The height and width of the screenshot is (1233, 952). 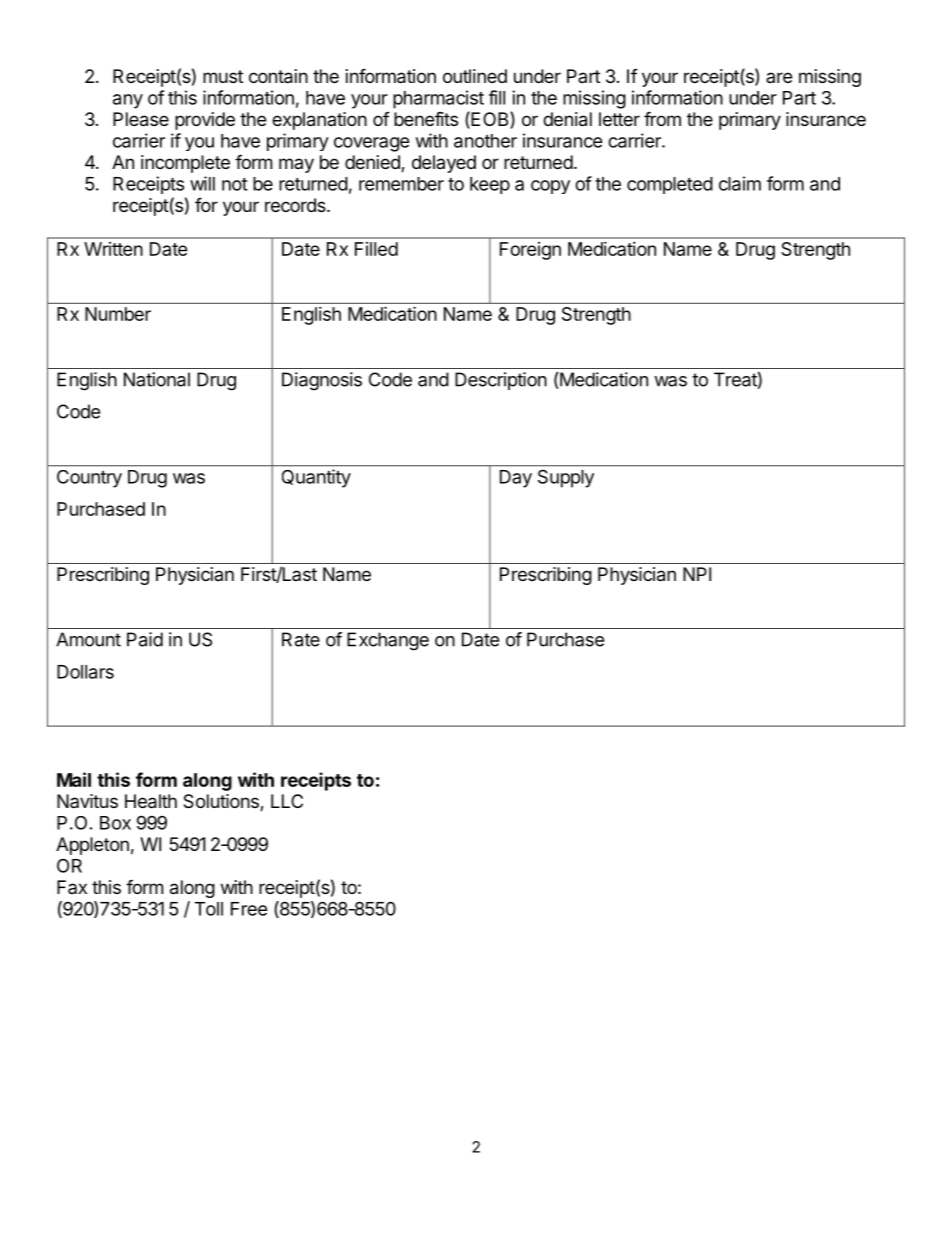 What do you see at coordinates (566, 479) in the screenshot?
I see `Supply` at bounding box center [566, 479].
